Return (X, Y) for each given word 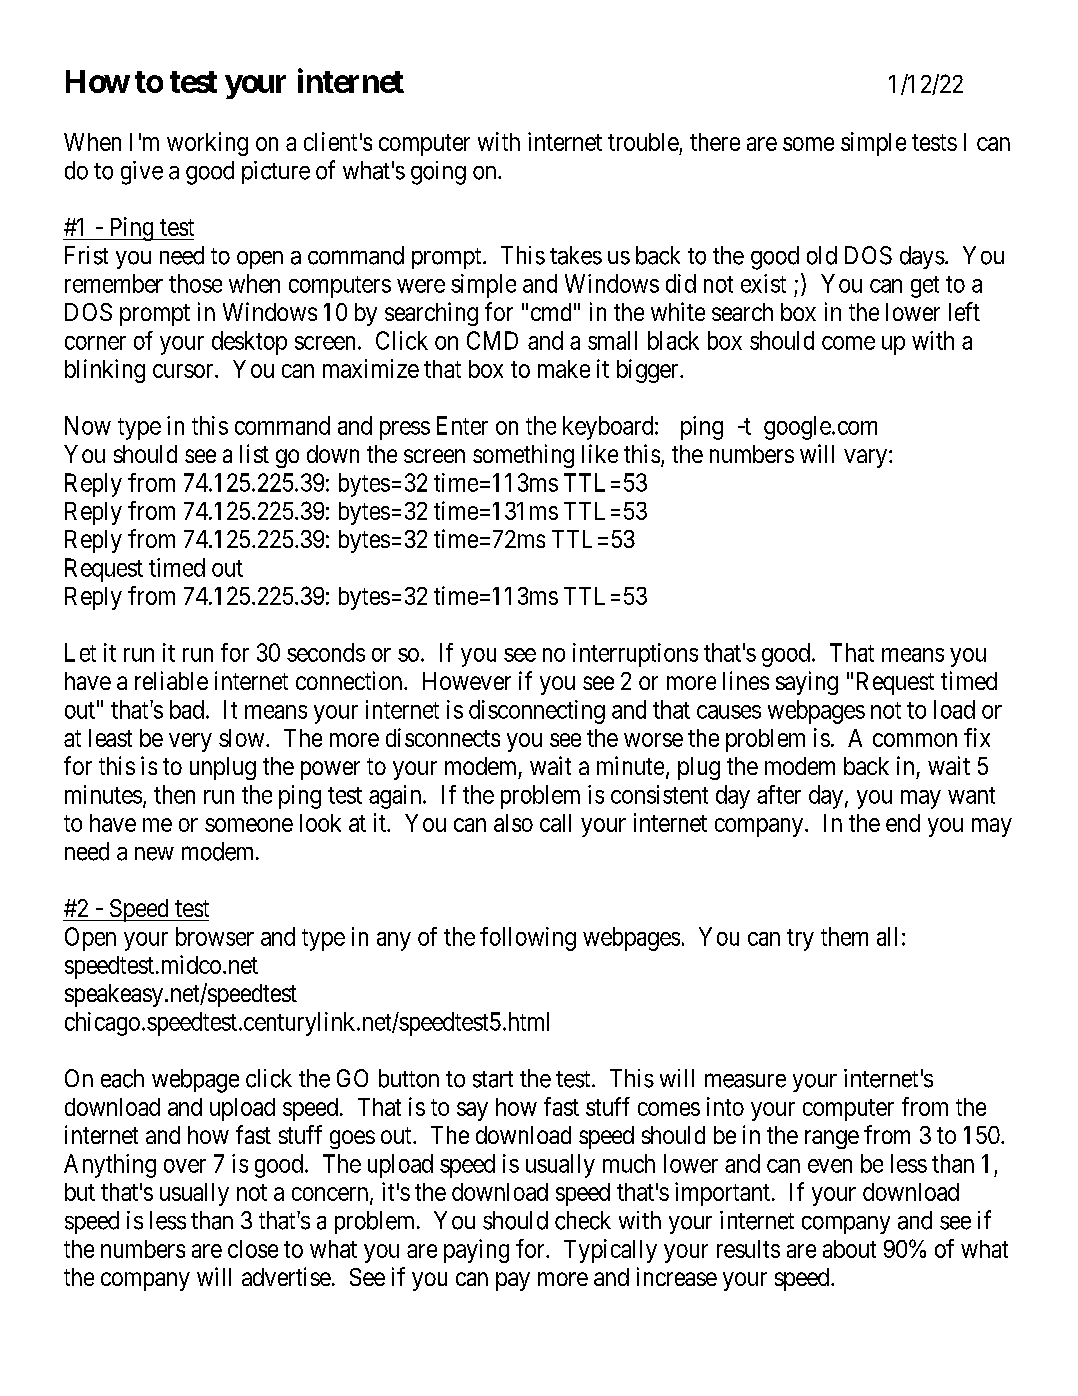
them (844, 936)
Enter (462, 425)
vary (867, 458)
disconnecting (537, 712)
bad (187, 709)
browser (215, 936)
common (915, 740)
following (528, 939)
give (142, 173)
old (822, 255)
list (254, 453)
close (253, 1249)
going (438, 173)
